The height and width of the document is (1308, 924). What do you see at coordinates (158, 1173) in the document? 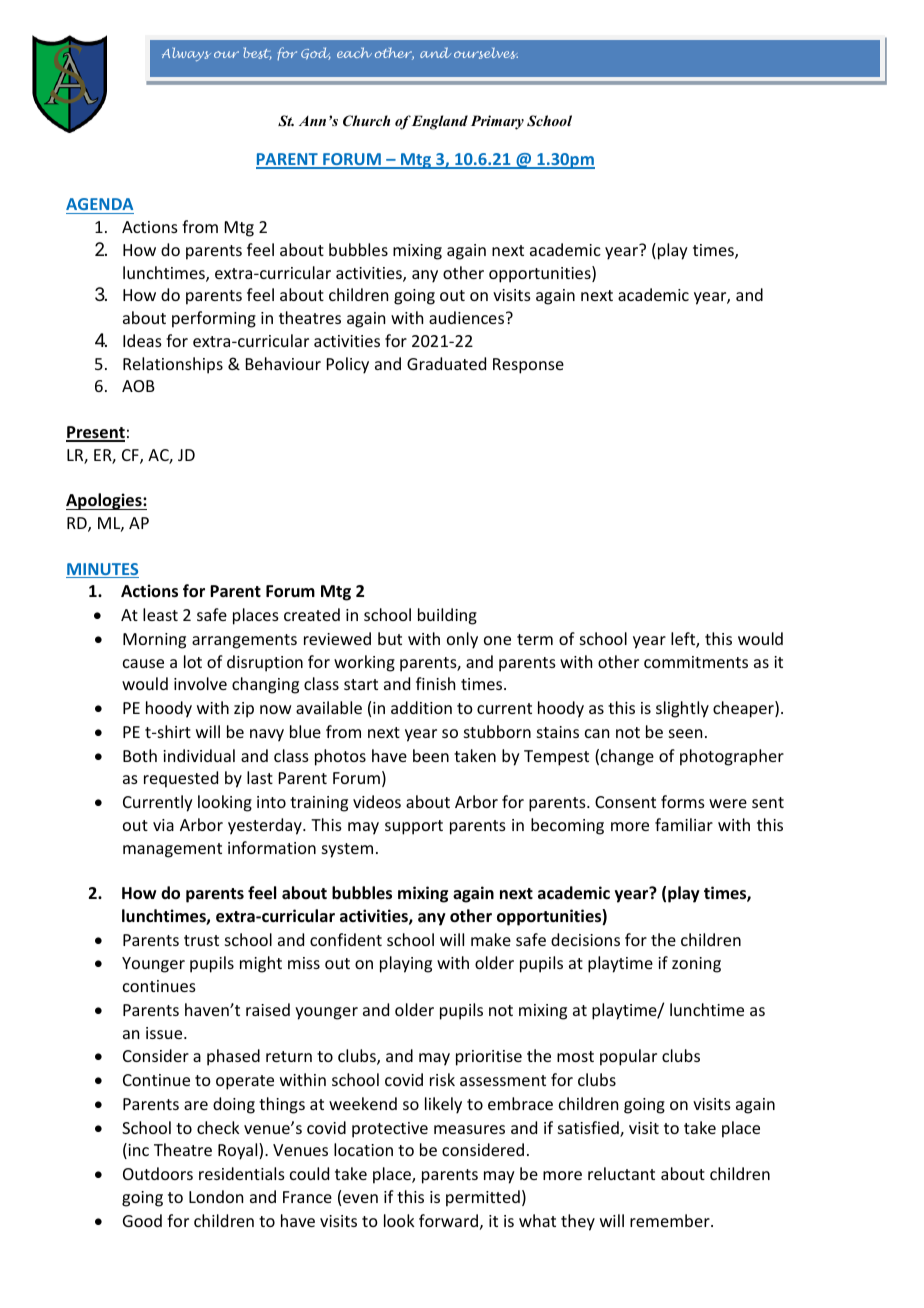
I see `Outdoors` at bounding box center [158, 1173].
